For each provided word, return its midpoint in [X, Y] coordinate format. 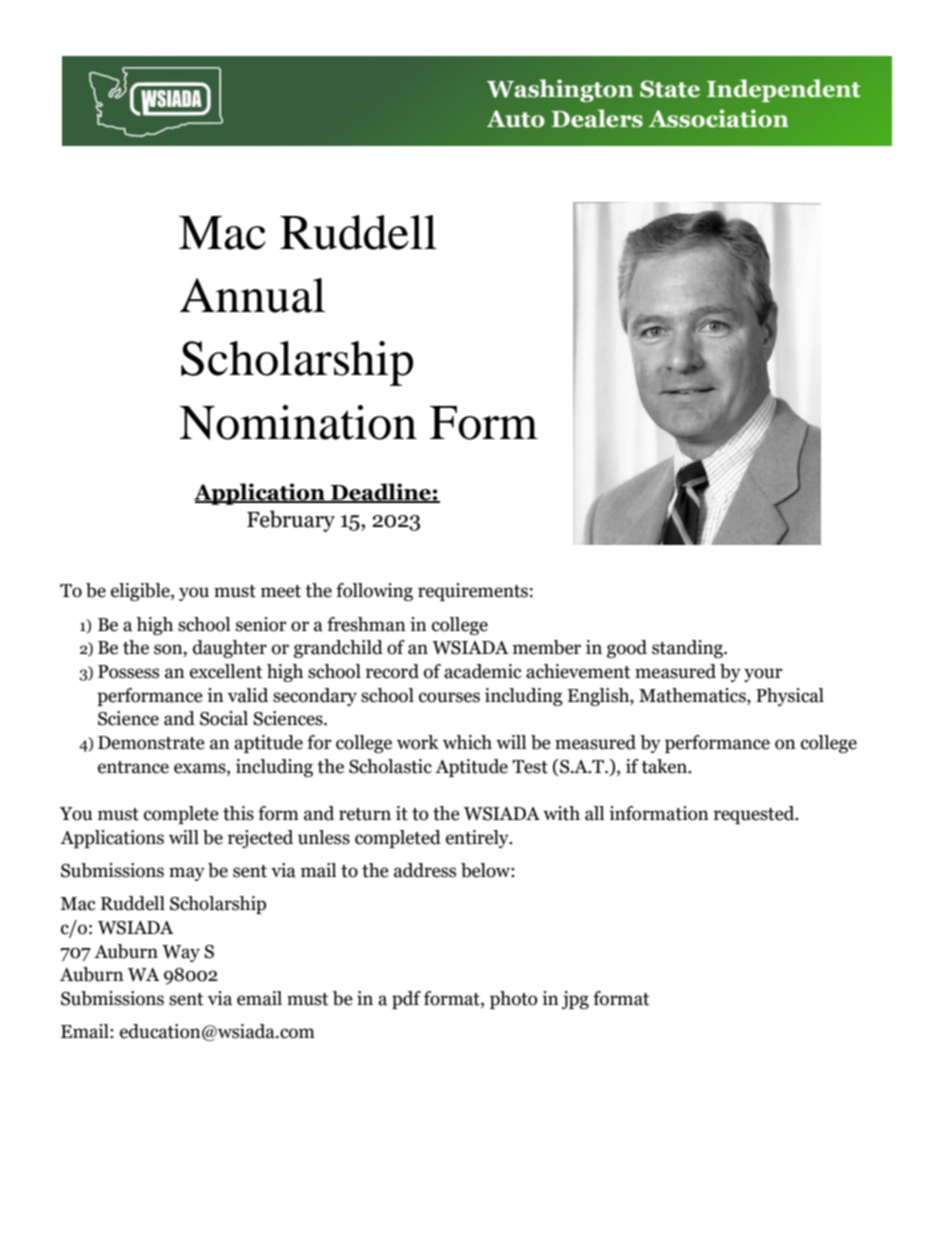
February [291, 521]
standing [688, 649]
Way [181, 953]
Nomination [298, 422]
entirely [478, 839]
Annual [253, 295]
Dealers [597, 118]
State [670, 89]
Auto [516, 119]
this [238, 813]
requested [755, 815]
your [763, 675]
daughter [230, 649]
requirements [473, 592]
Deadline [381, 492]
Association [718, 118]
